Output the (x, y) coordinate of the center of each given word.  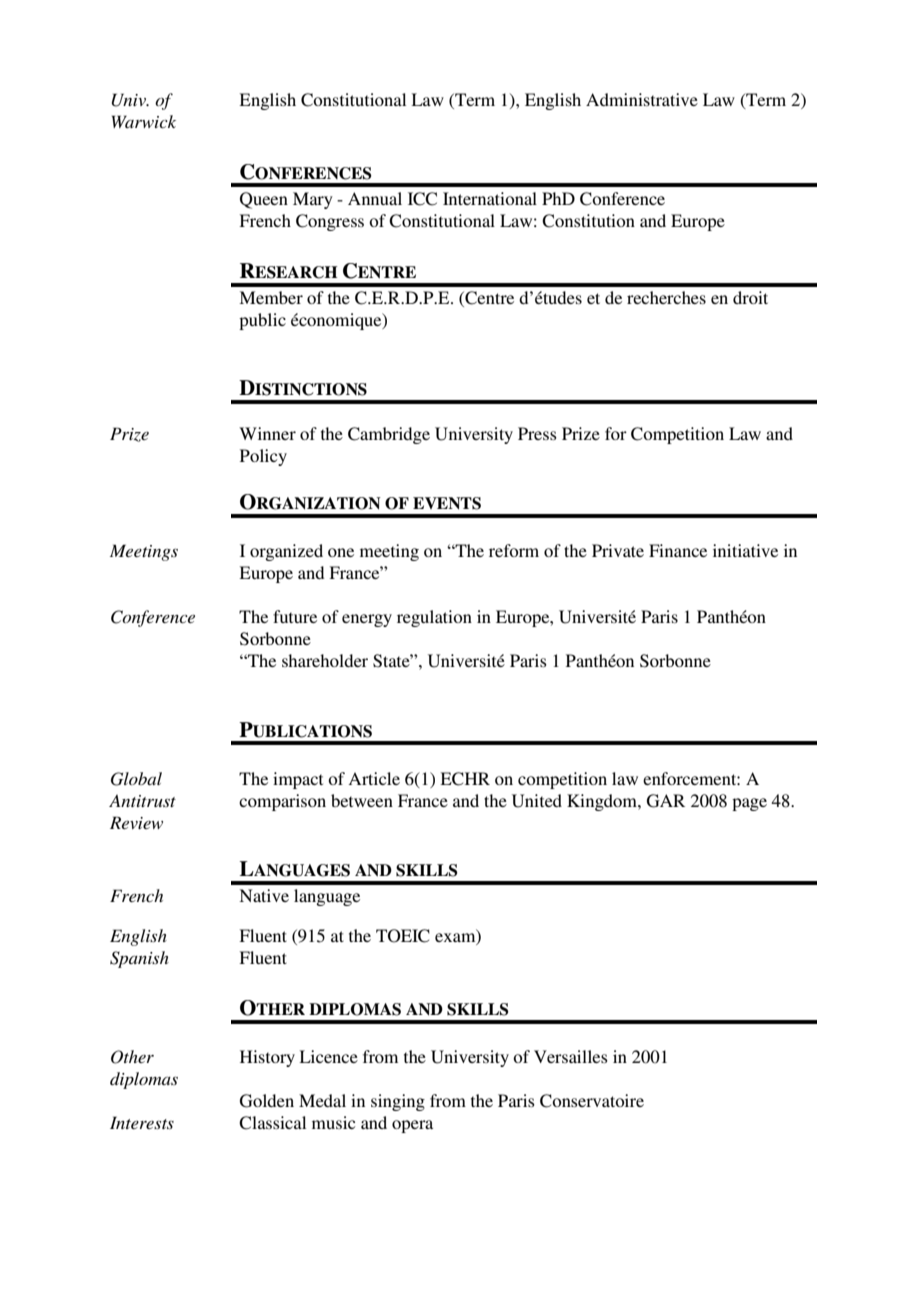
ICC (422, 199)
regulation (434, 618)
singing (398, 1102)
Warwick (144, 121)
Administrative (642, 99)
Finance (678, 550)
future (295, 616)
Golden (267, 1101)
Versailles (571, 1056)
